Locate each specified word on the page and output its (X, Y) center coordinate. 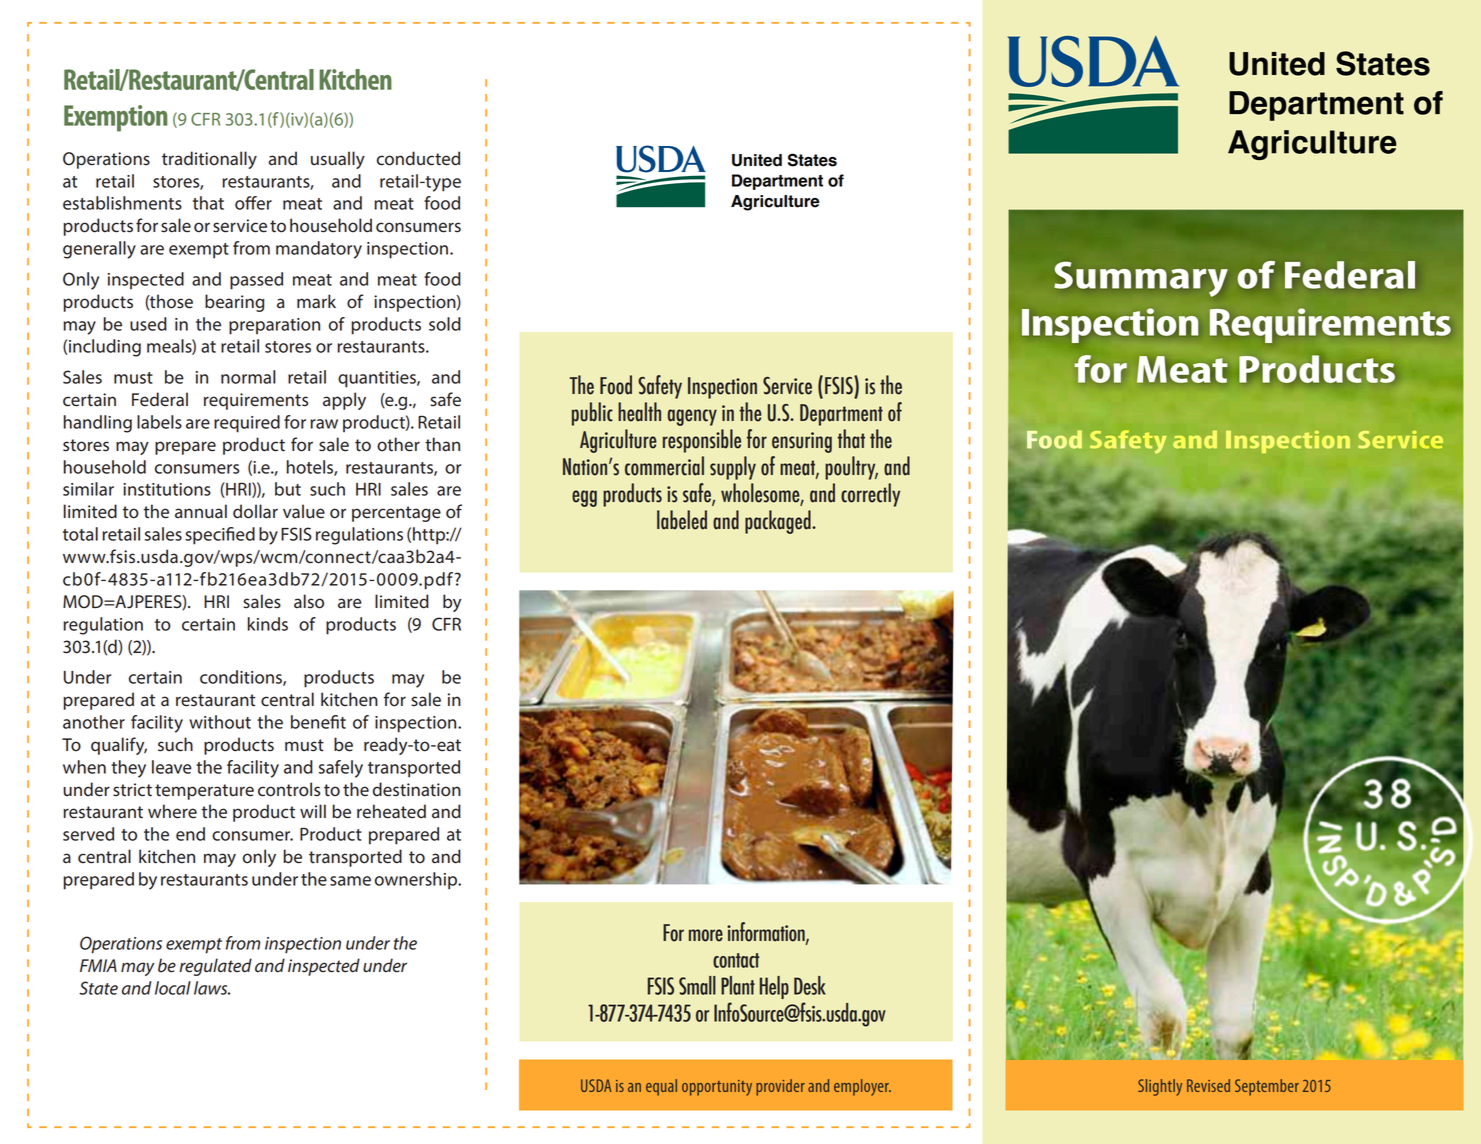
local (173, 988)
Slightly (1160, 1087)
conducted (418, 158)
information (767, 932)
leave (172, 767)
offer (253, 203)
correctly (870, 495)
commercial (664, 466)
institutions (167, 489)
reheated (391, 811)
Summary (1141, 279)
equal (661, 1087)
